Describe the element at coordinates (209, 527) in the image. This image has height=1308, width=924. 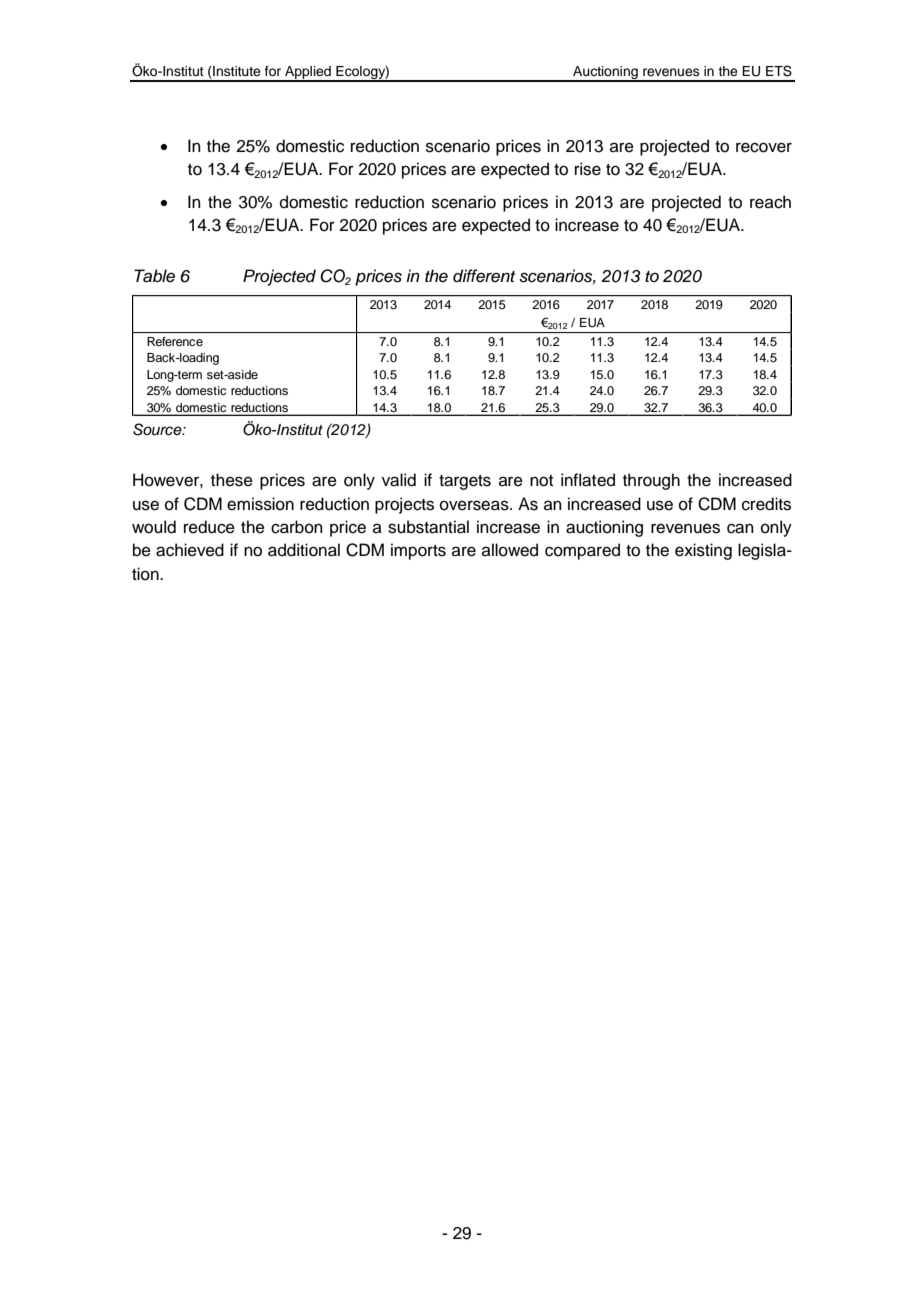
I see `reduce` at that location.
